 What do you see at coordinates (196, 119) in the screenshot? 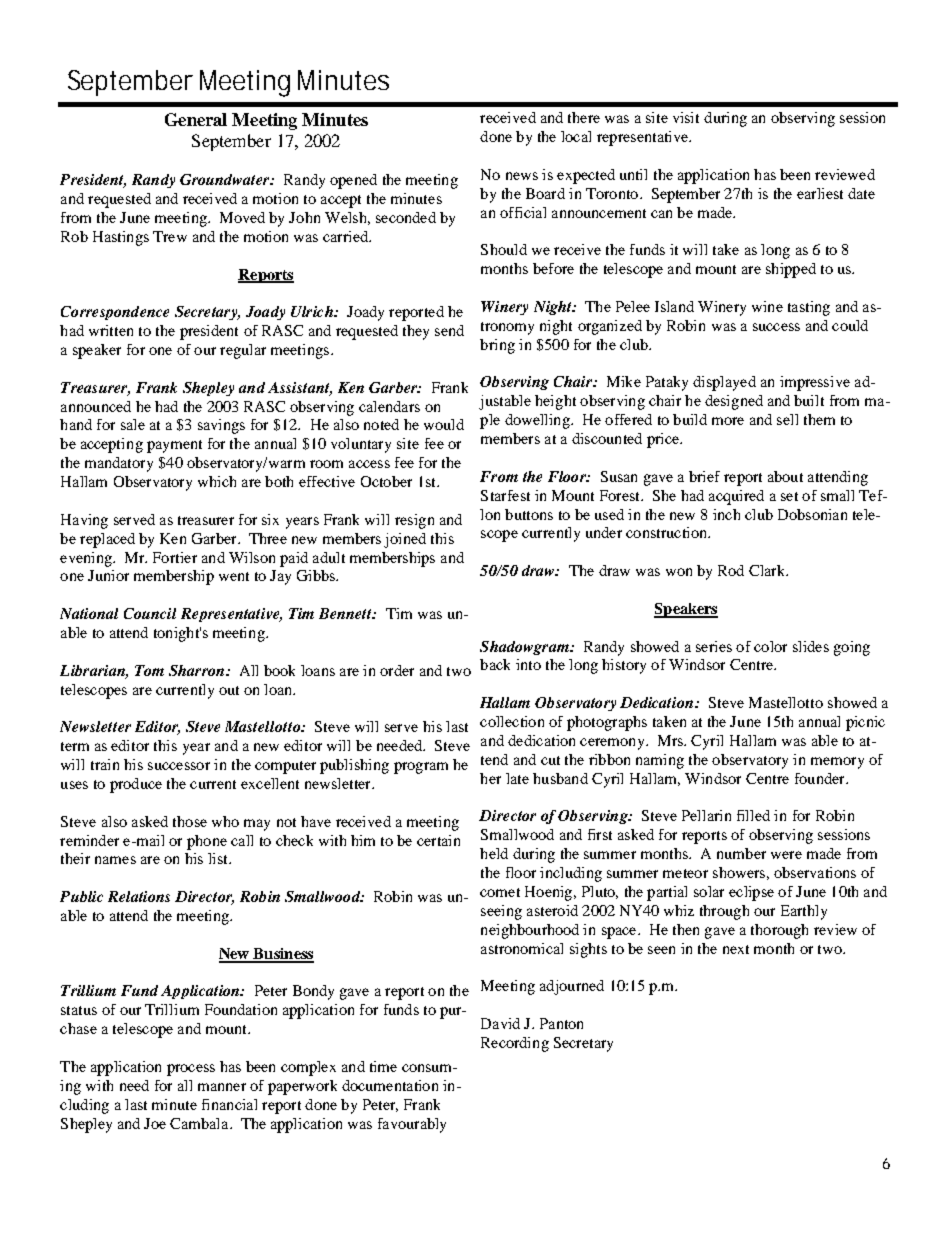
I see `General` at bounding box center [196, 119].
